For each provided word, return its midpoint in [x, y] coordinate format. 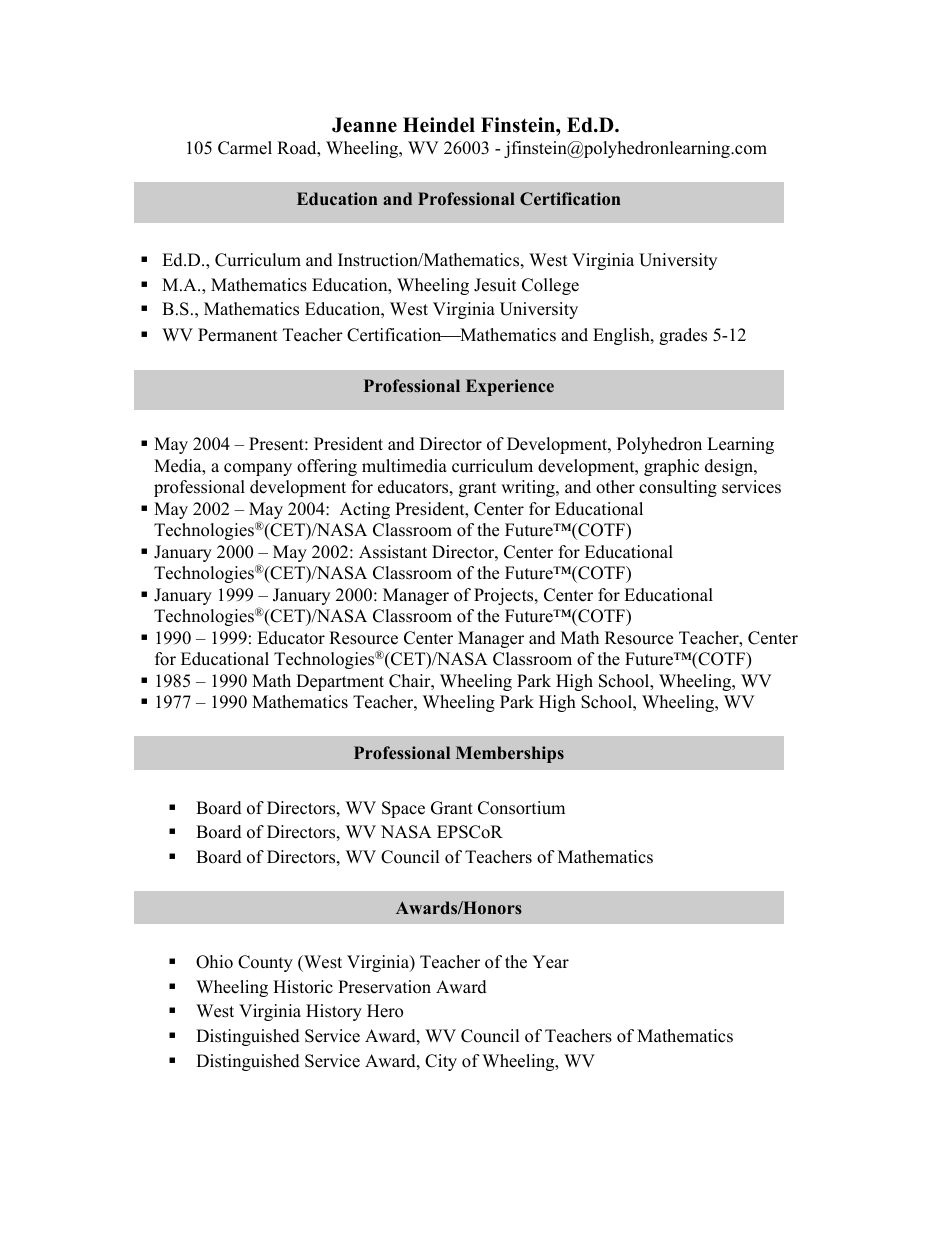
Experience [510, 387]
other [615, 487]
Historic [303, 987]
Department [340, 682]
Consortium [521, 808]
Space [403, 809]
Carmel [245, 148]
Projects [505, 596]
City [441, 1062]
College [550, 286]
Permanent [238, 335]
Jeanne [364, 125]
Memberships [510, 754]
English [622, 336]
